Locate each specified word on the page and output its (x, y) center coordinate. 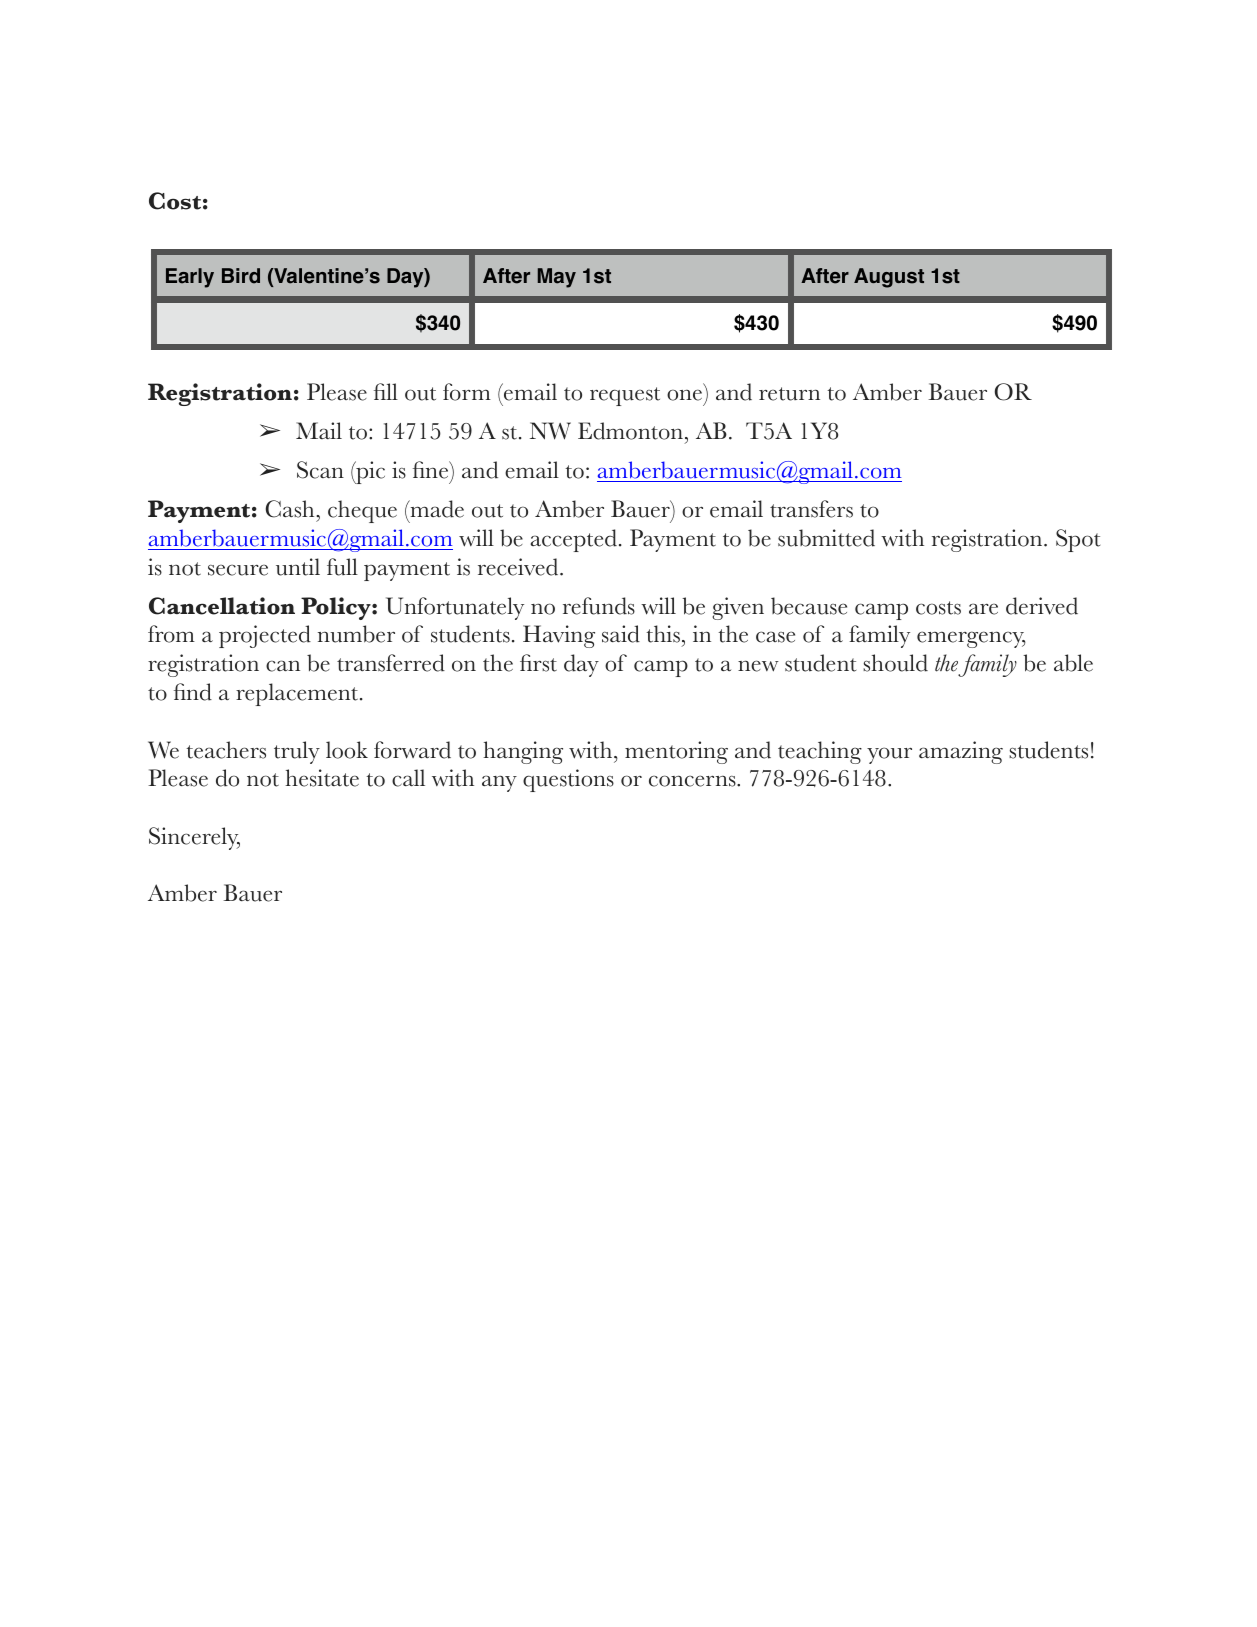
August (889, 278)
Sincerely (194, 838)
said (621, 634)
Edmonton (630, 431)
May (557, 278)
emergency (971, 639)
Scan (320, 470)
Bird (241, 276)
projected (265, 636)
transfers (811, 509)
